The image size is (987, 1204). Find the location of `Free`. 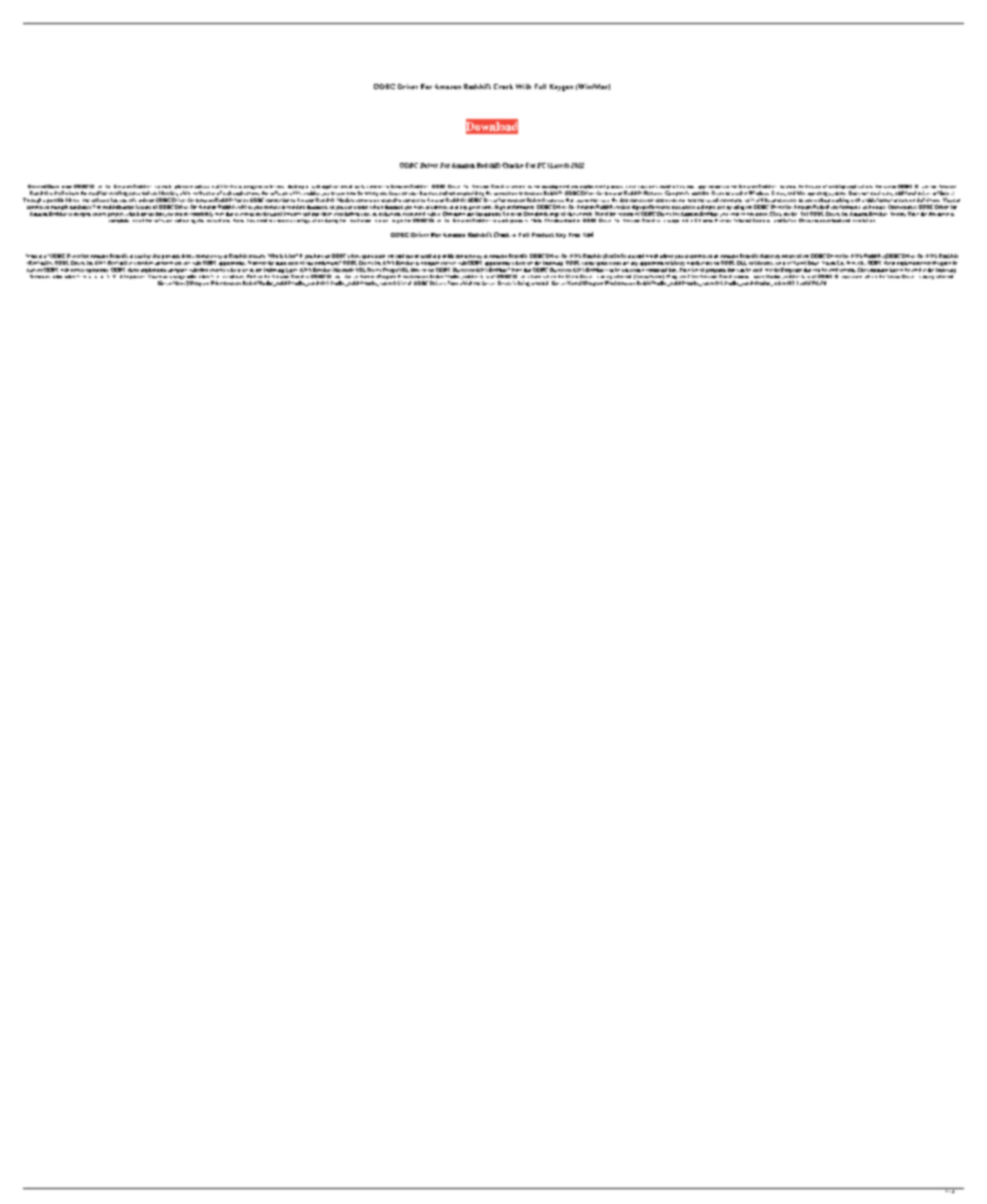

Free is located at coordinates (574, 235).
